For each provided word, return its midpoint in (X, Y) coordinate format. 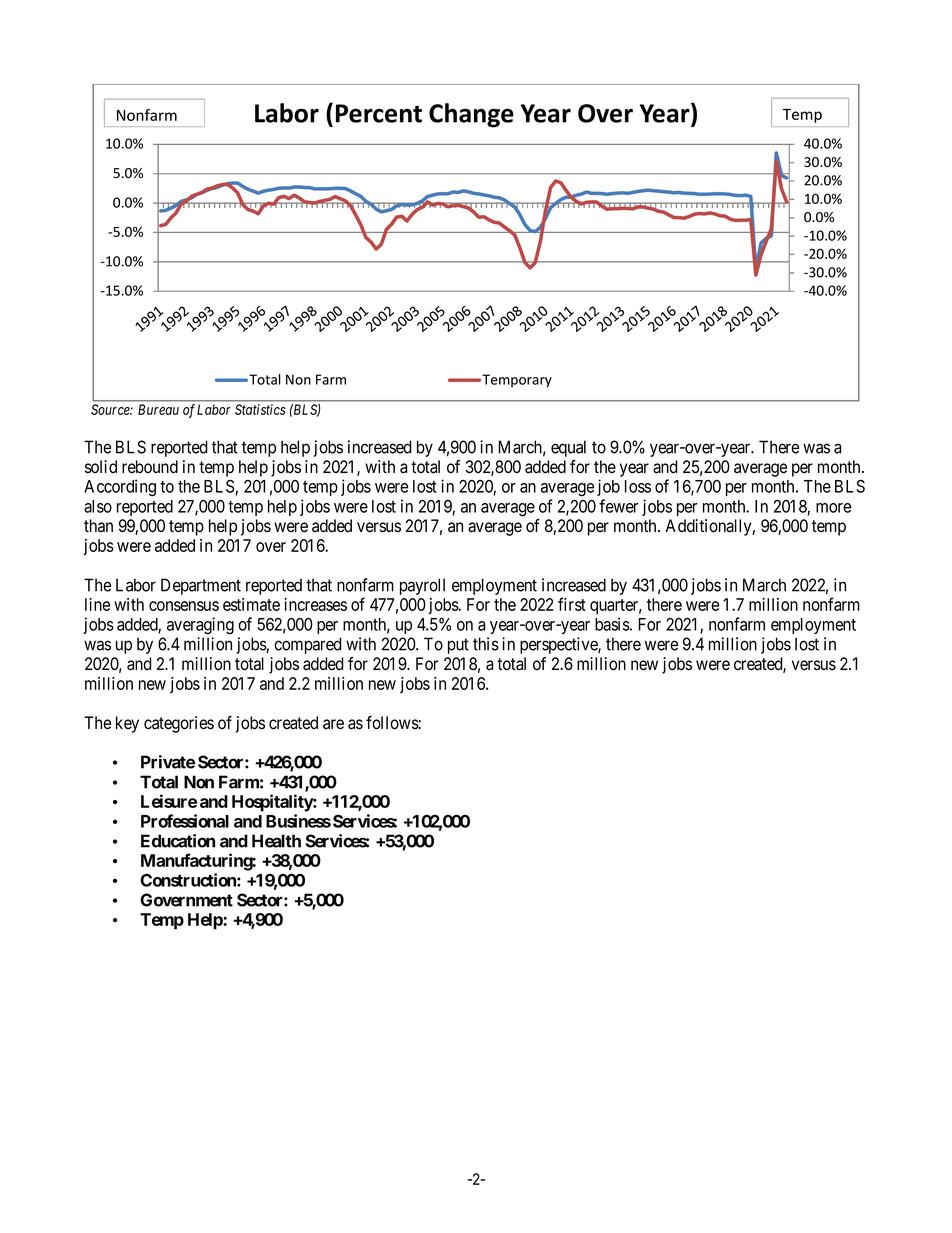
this (486, 644)
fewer (618, 506)
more (833, 508)
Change (471, 115)
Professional (185, 821)
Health (276, 841)
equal (568, 448)
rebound (150, 467)
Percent (379, 113)
